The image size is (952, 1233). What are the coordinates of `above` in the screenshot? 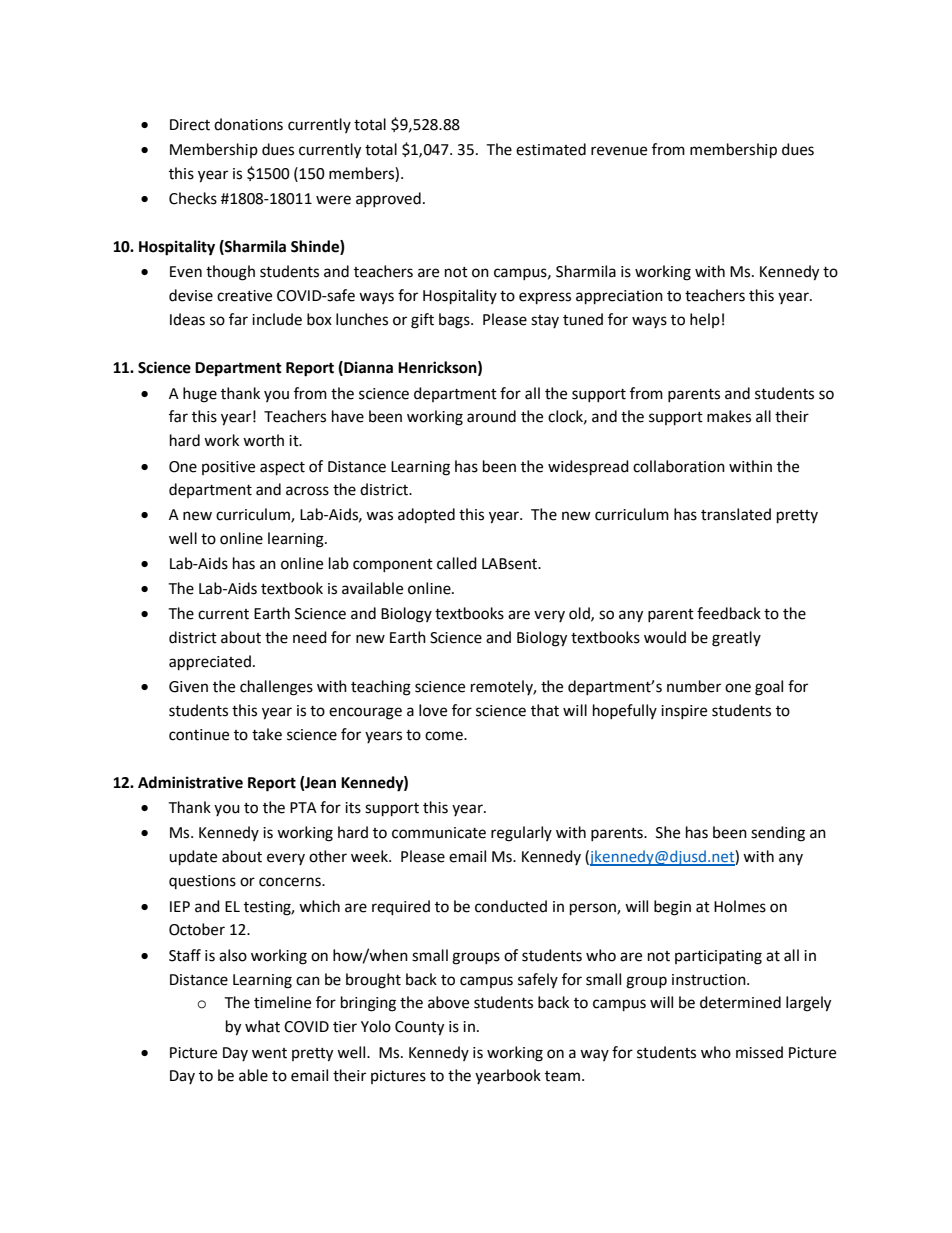 It's located at (448, 1002).
